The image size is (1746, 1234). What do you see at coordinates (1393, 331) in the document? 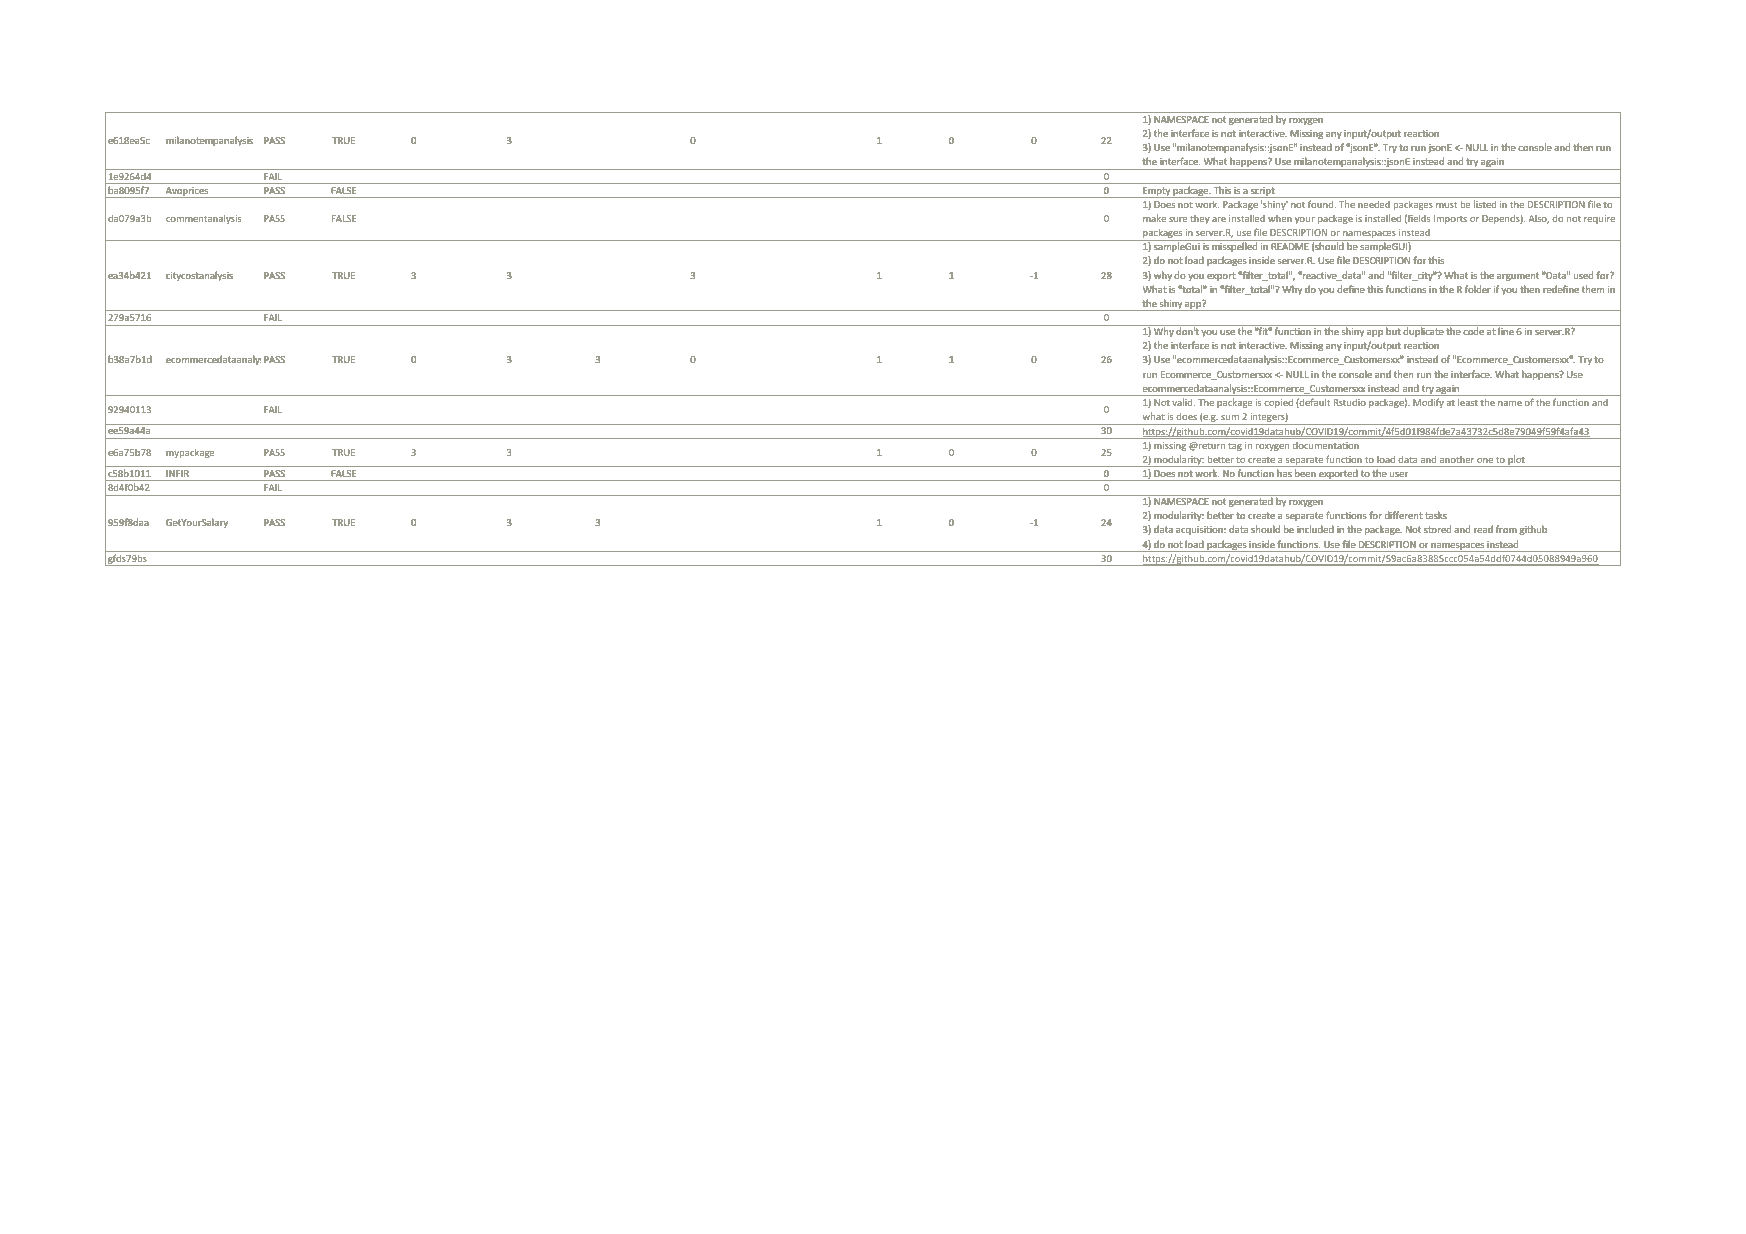
I see `but` at bounding box center [1393, 331].
